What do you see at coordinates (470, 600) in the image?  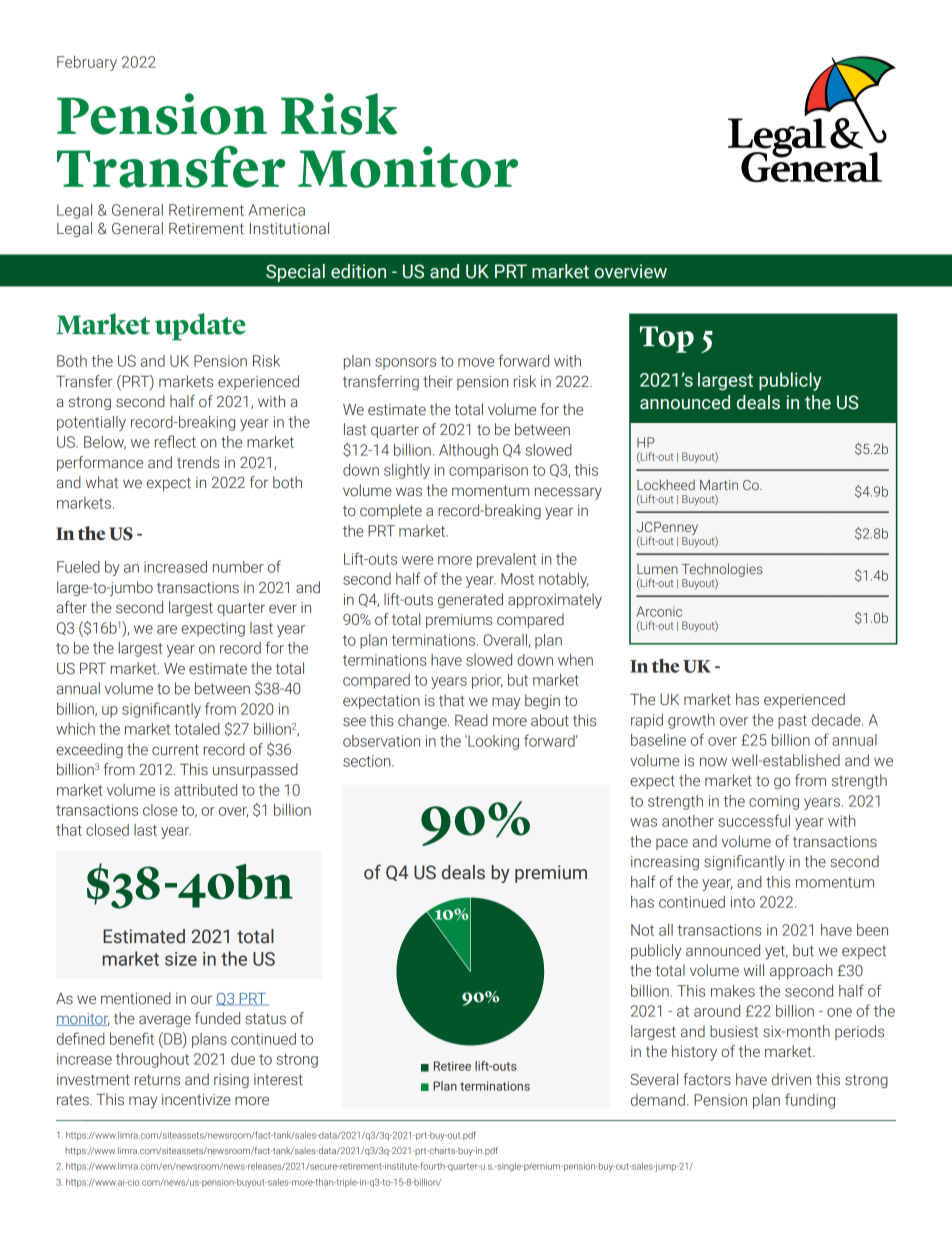 I see `generated` at bounding box center [470, 600].
